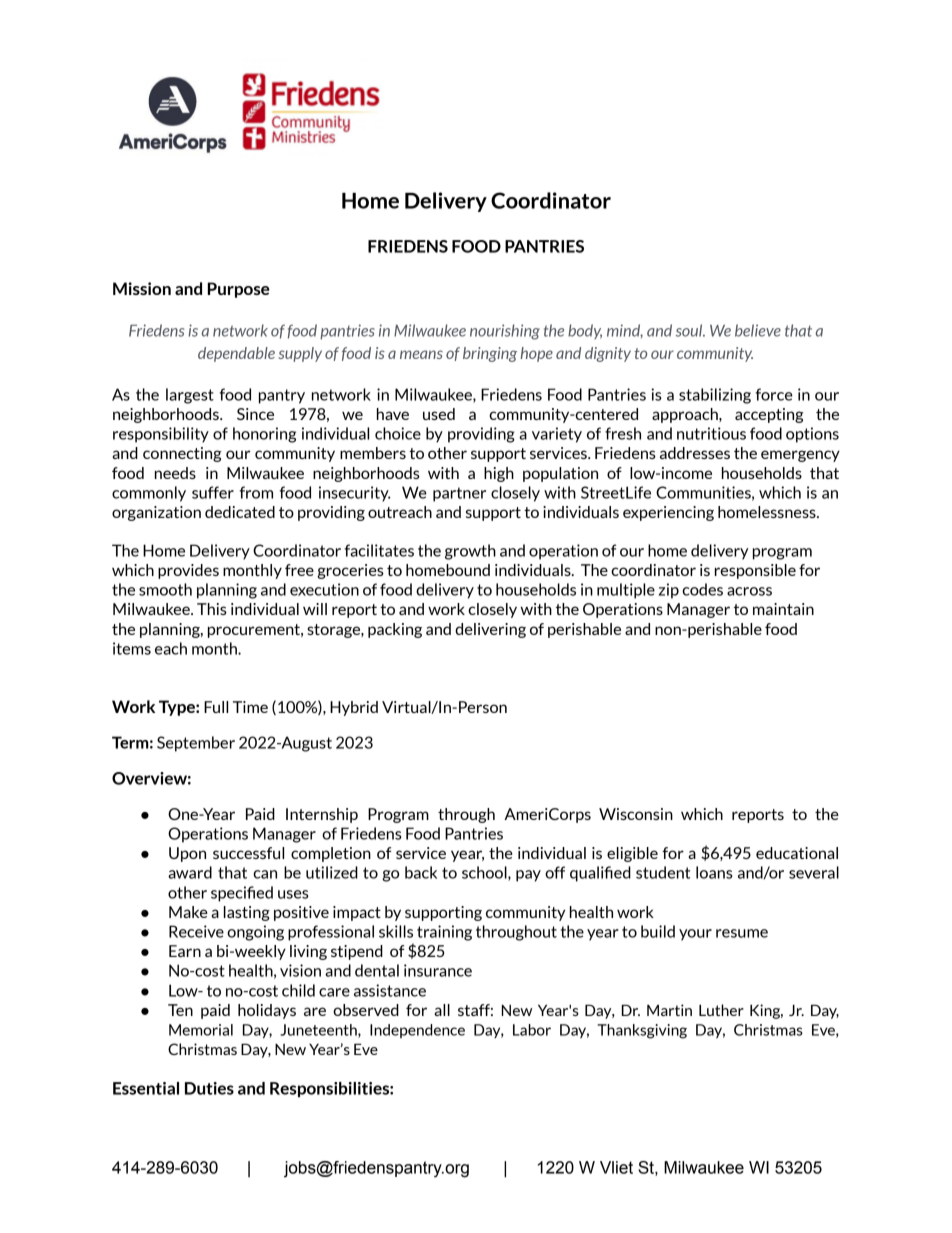  What do you see at coordinates (742, 933) in the screenshot?
I see `resume` at bounding box center [742, 933].
